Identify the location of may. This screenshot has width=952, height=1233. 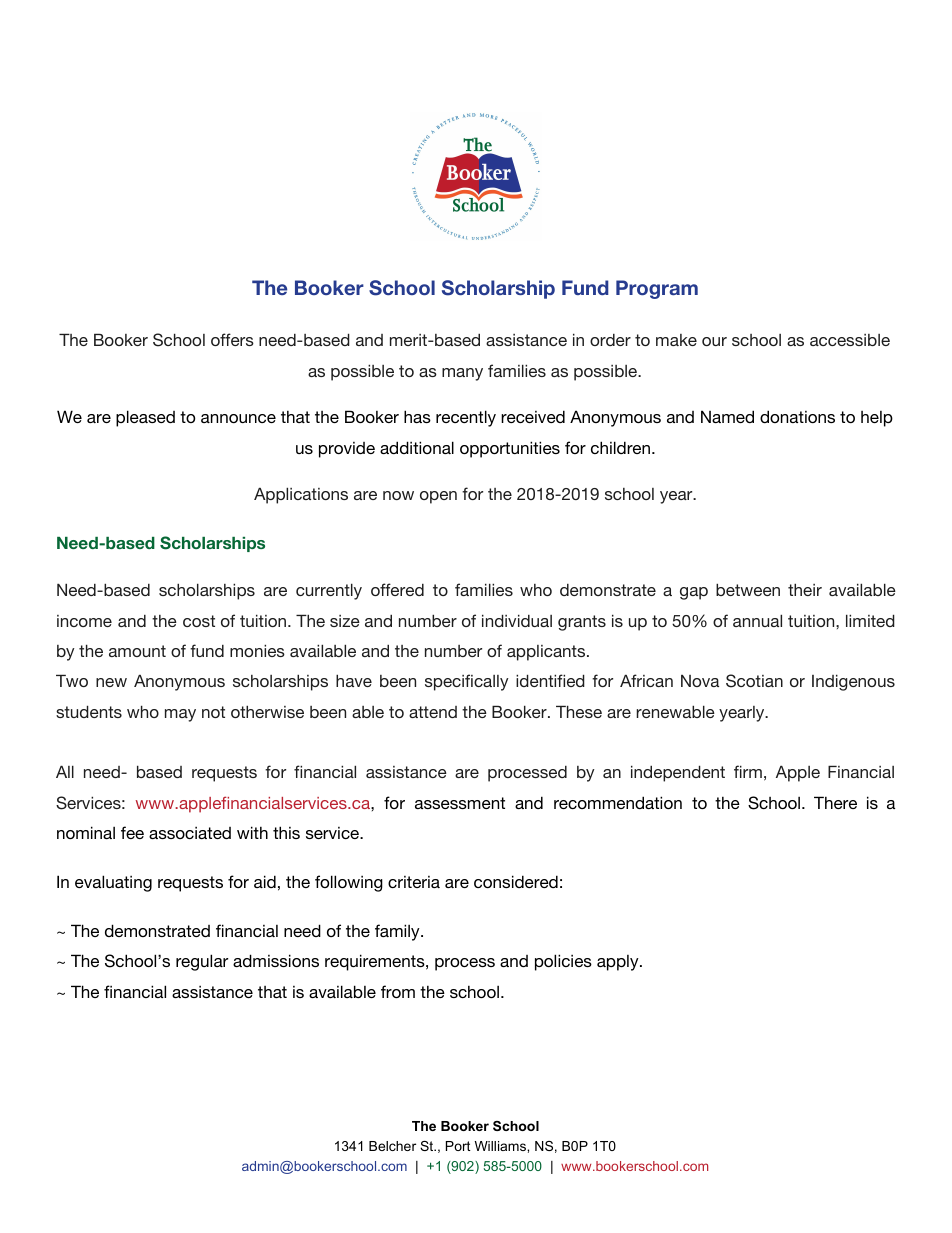
(180, 715).
